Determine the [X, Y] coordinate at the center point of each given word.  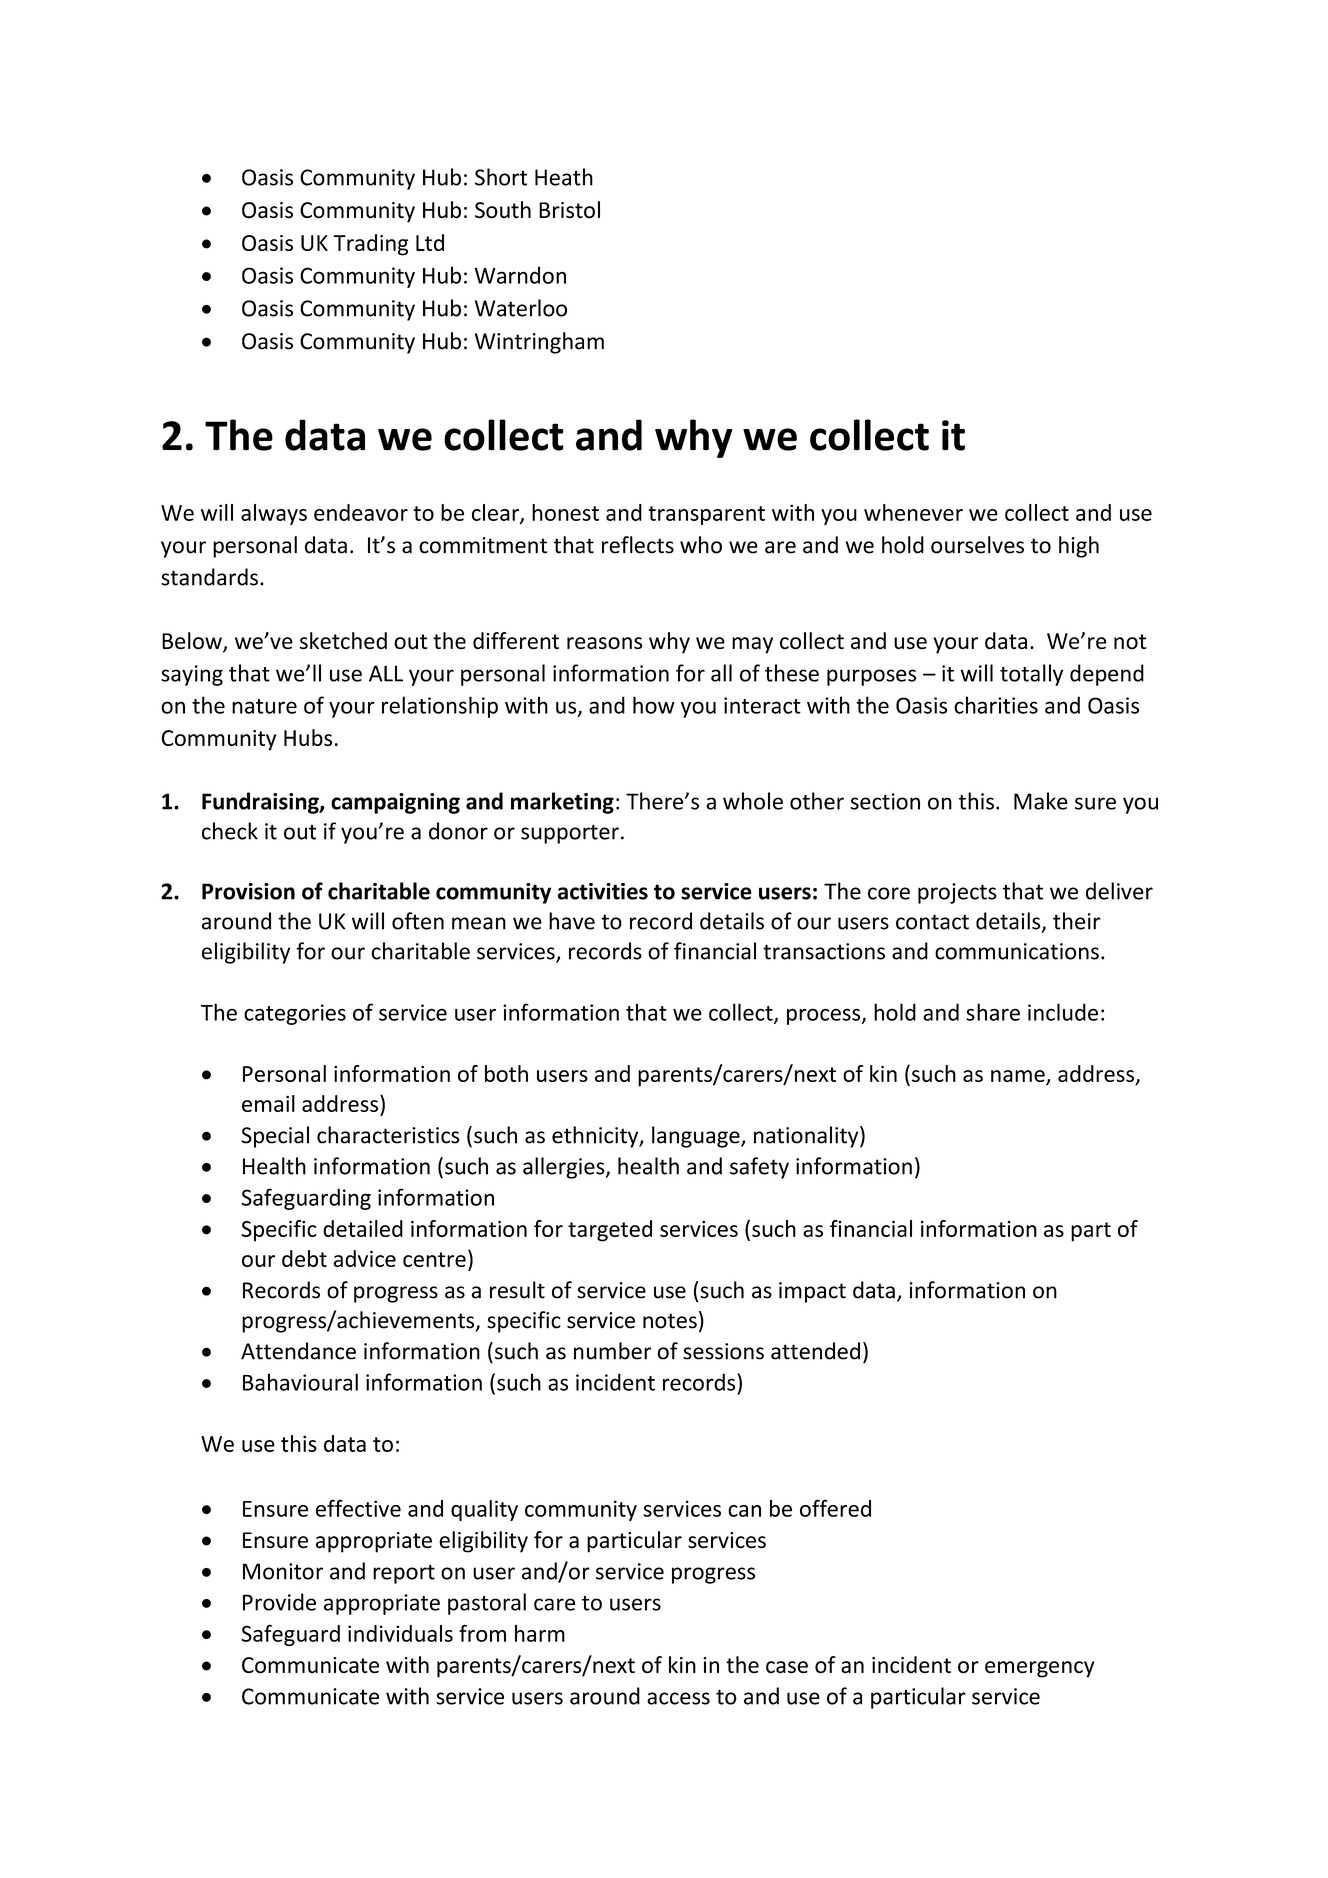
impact [812, 1292]
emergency [1039, 1669]
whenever [913, 512]
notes [670, 1321]
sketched [343, 641]
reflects [638, 545]
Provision [248, 891]
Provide [279, 1602]
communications [1017, 951]
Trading [370, 245]
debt [304, 1258]
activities [603, 891]
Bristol [569, 210]
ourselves [977, 545]
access [678, 1698]
